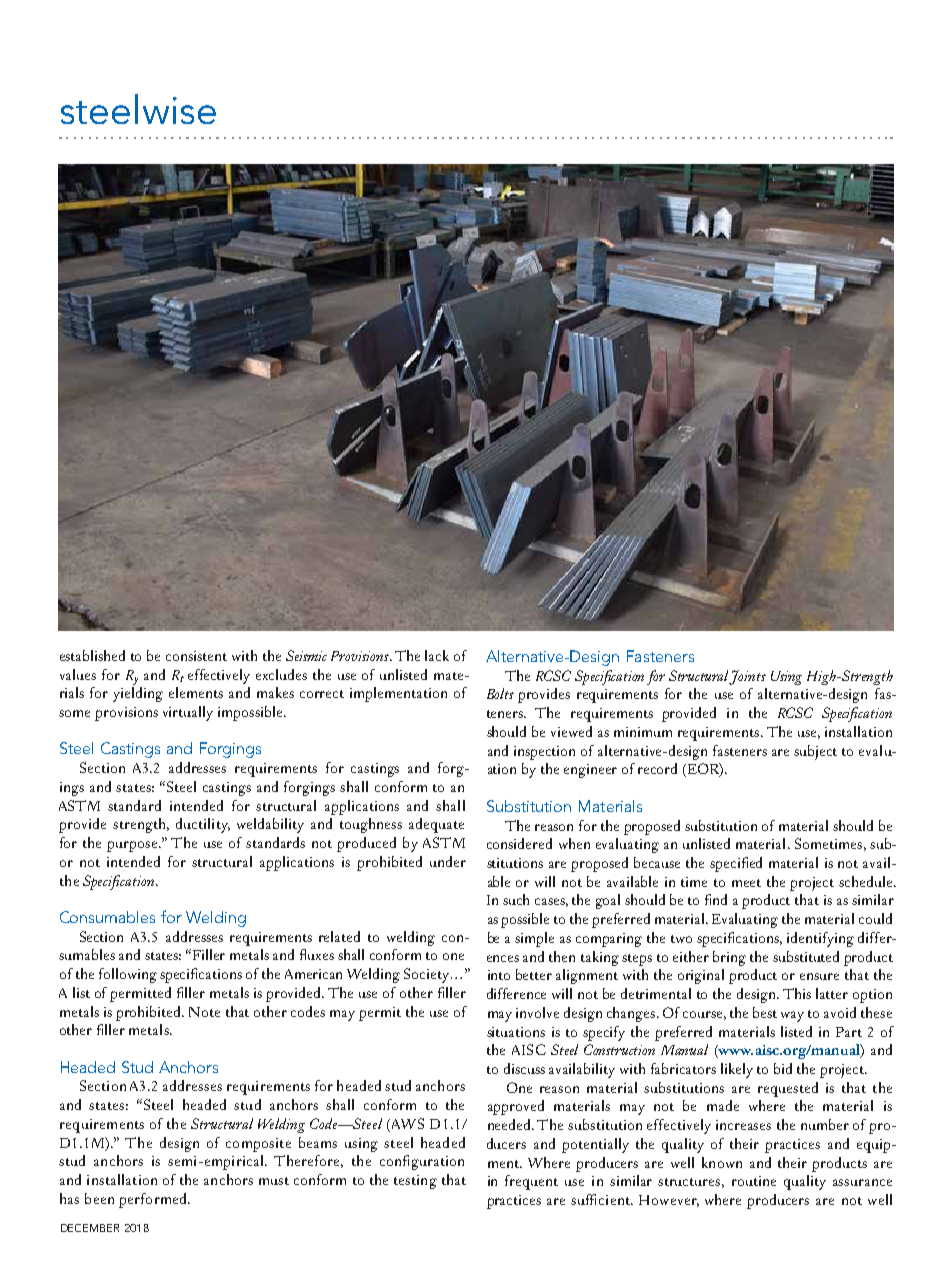 The width and height of the image is (952, 1275). Describe the element at coordinates (436, 825) in the image. I see `adequate` at that location.
